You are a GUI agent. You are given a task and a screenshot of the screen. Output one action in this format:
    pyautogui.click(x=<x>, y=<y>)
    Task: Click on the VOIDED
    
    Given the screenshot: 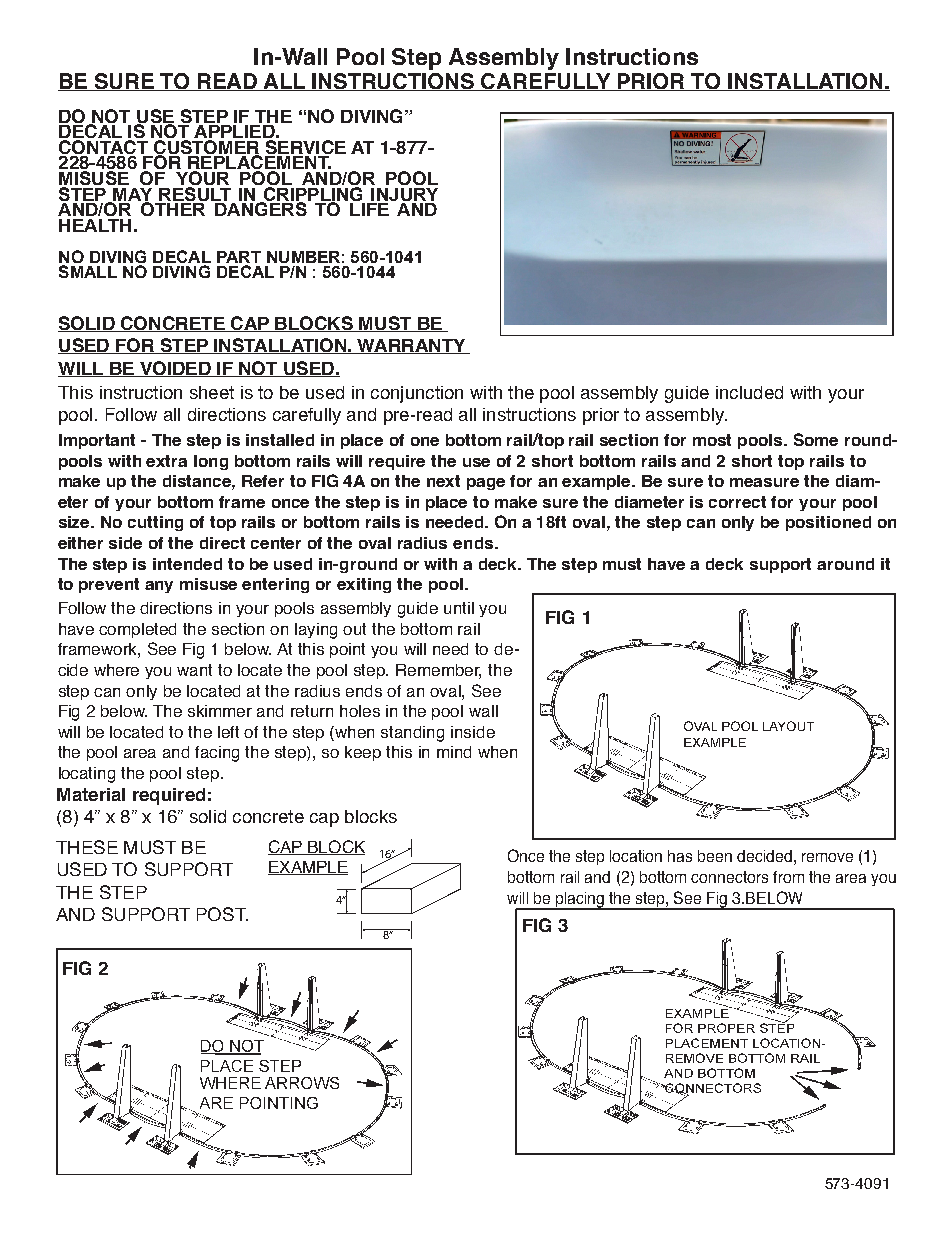 What is the action you would take?
    pyautogui.click(x=175, y=369)
